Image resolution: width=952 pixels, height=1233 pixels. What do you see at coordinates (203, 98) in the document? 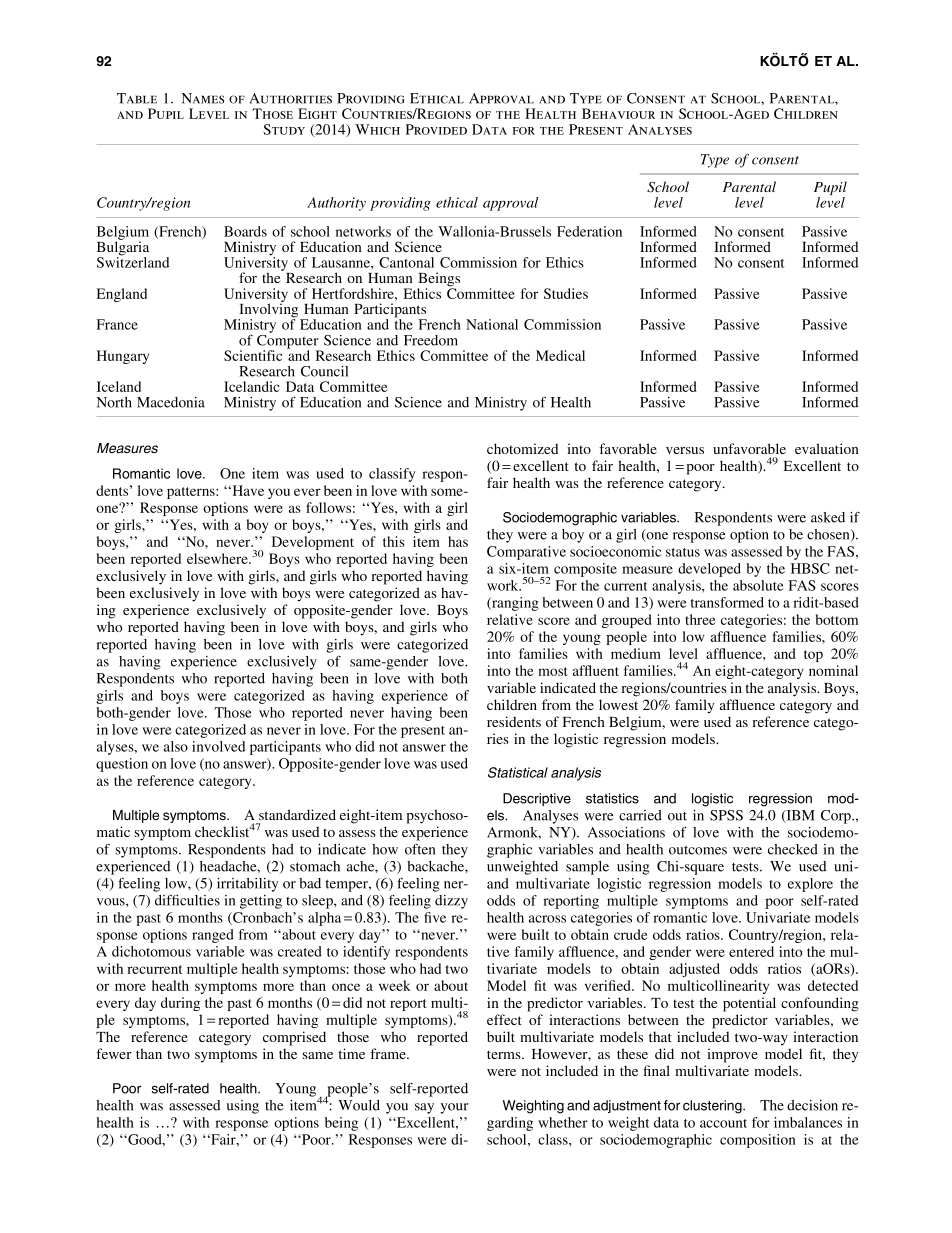
I see `Names` at bounding box center [203, 98].
